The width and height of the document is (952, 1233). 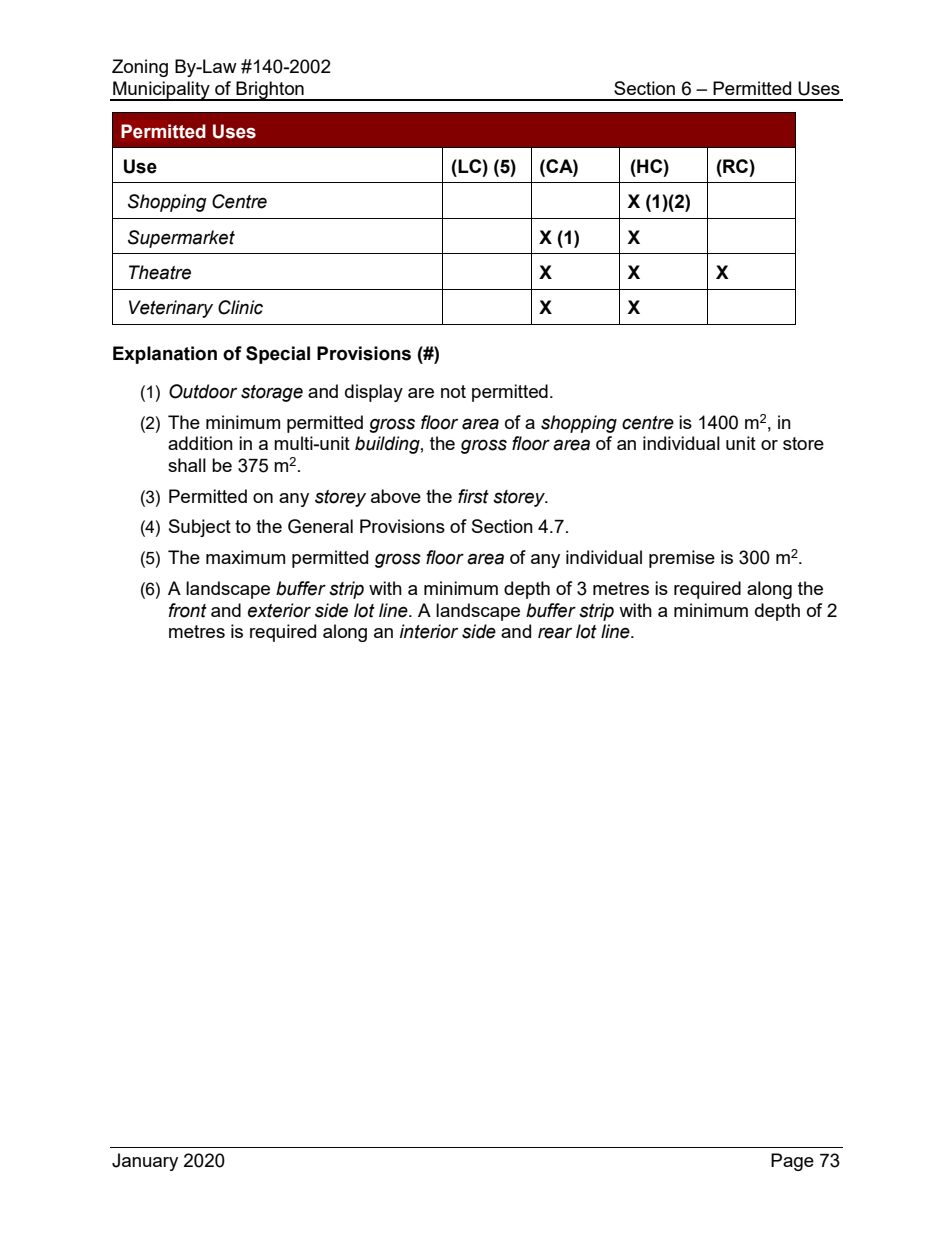 What do you see at coordinates (429, 631) in the document?
I see `interior` at bounding box center [429, 631].
